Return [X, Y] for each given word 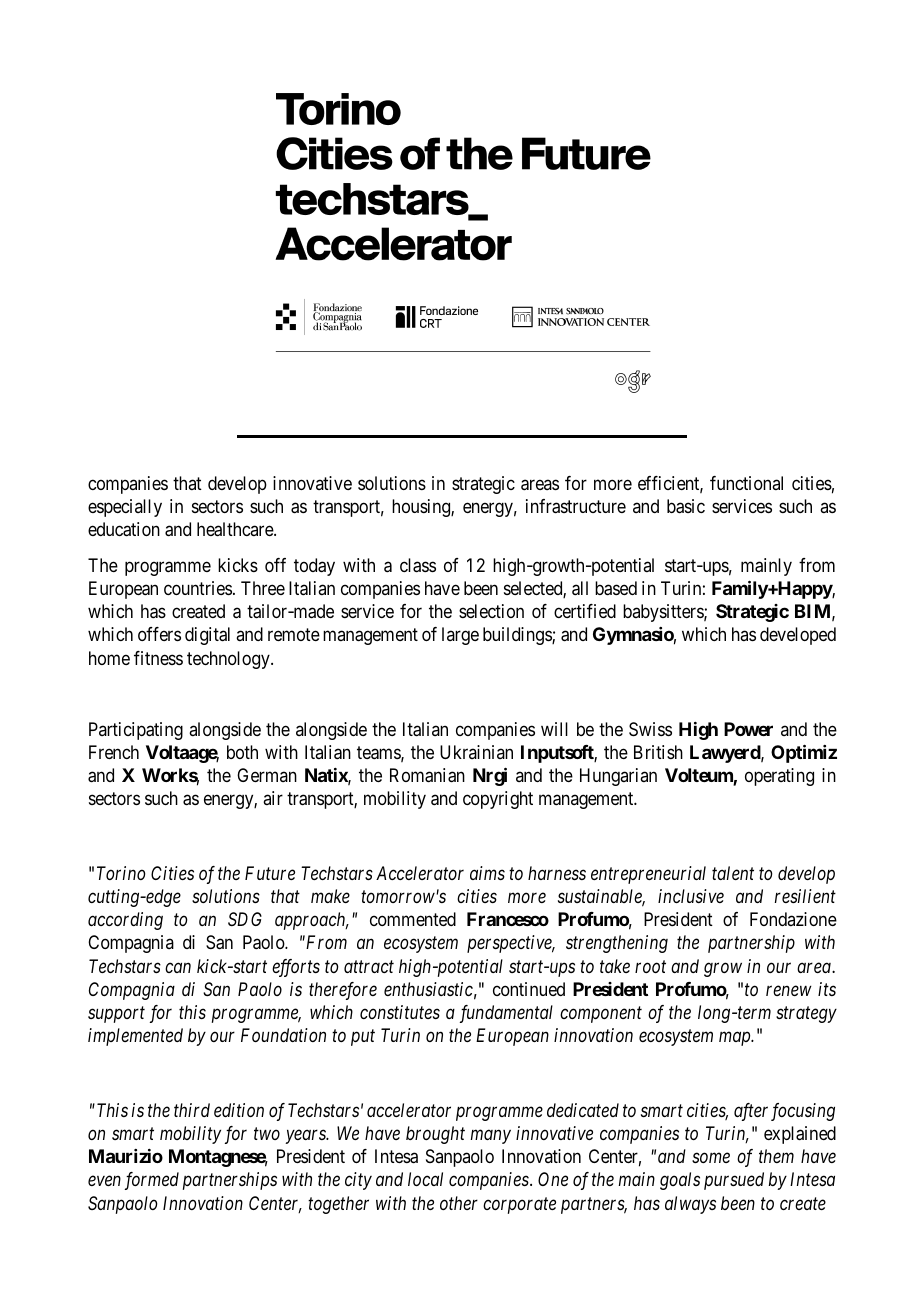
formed [152, 1181]
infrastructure [576, 506]
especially [125, 508]
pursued [734, 1181]
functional [746, 483]
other [459, 1203]
